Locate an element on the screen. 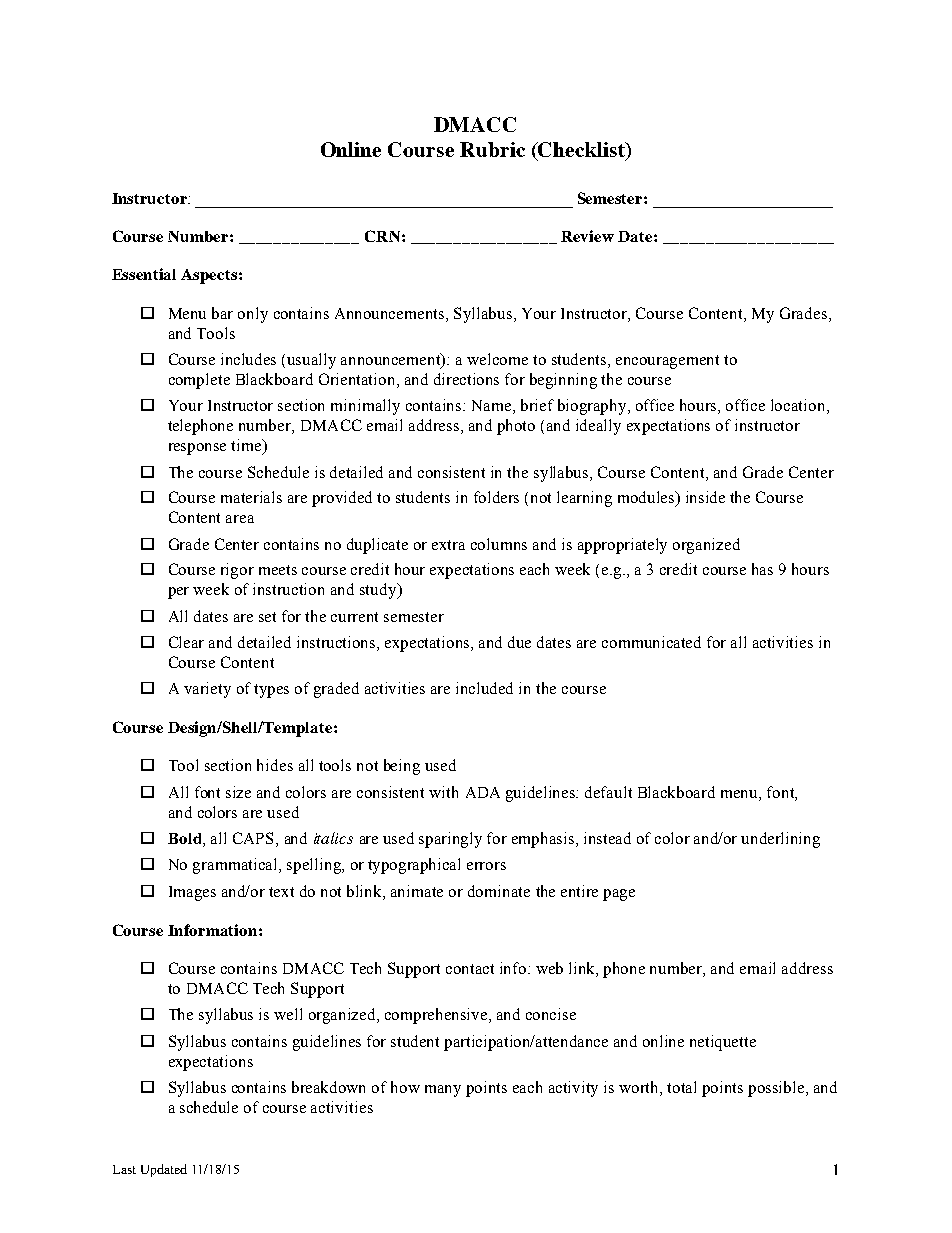 The height and width of the screenshot is (1233, 952). underlining is located at coordinates (780, 840).
